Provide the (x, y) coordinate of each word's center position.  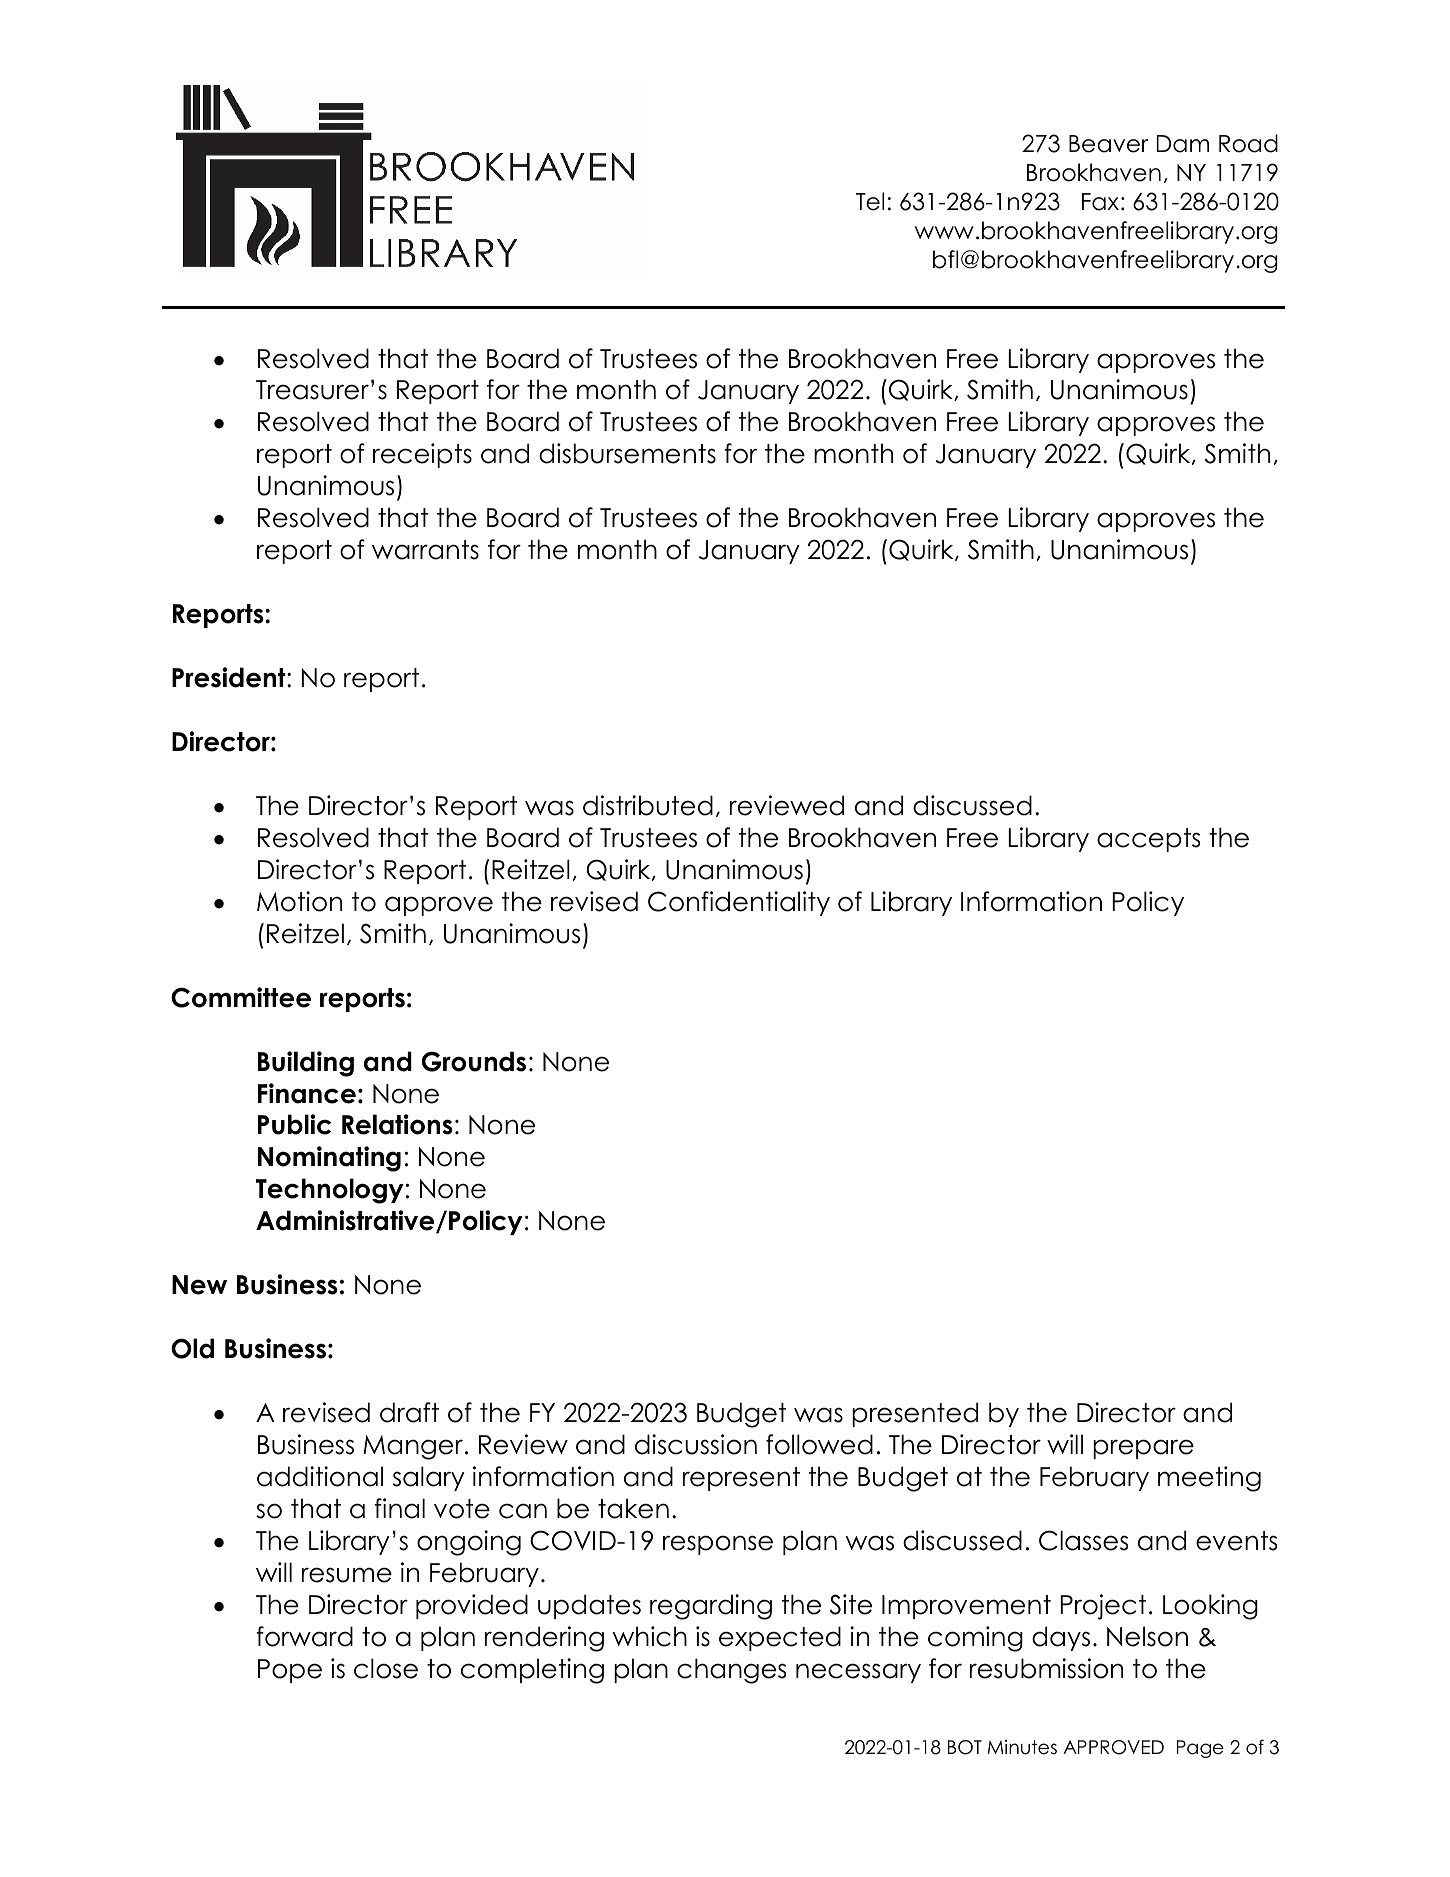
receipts (422, 455)
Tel (870, 201)
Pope (290, 1671)
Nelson (1147, 1636)
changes (732, 1671)
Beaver (1109, 144)
